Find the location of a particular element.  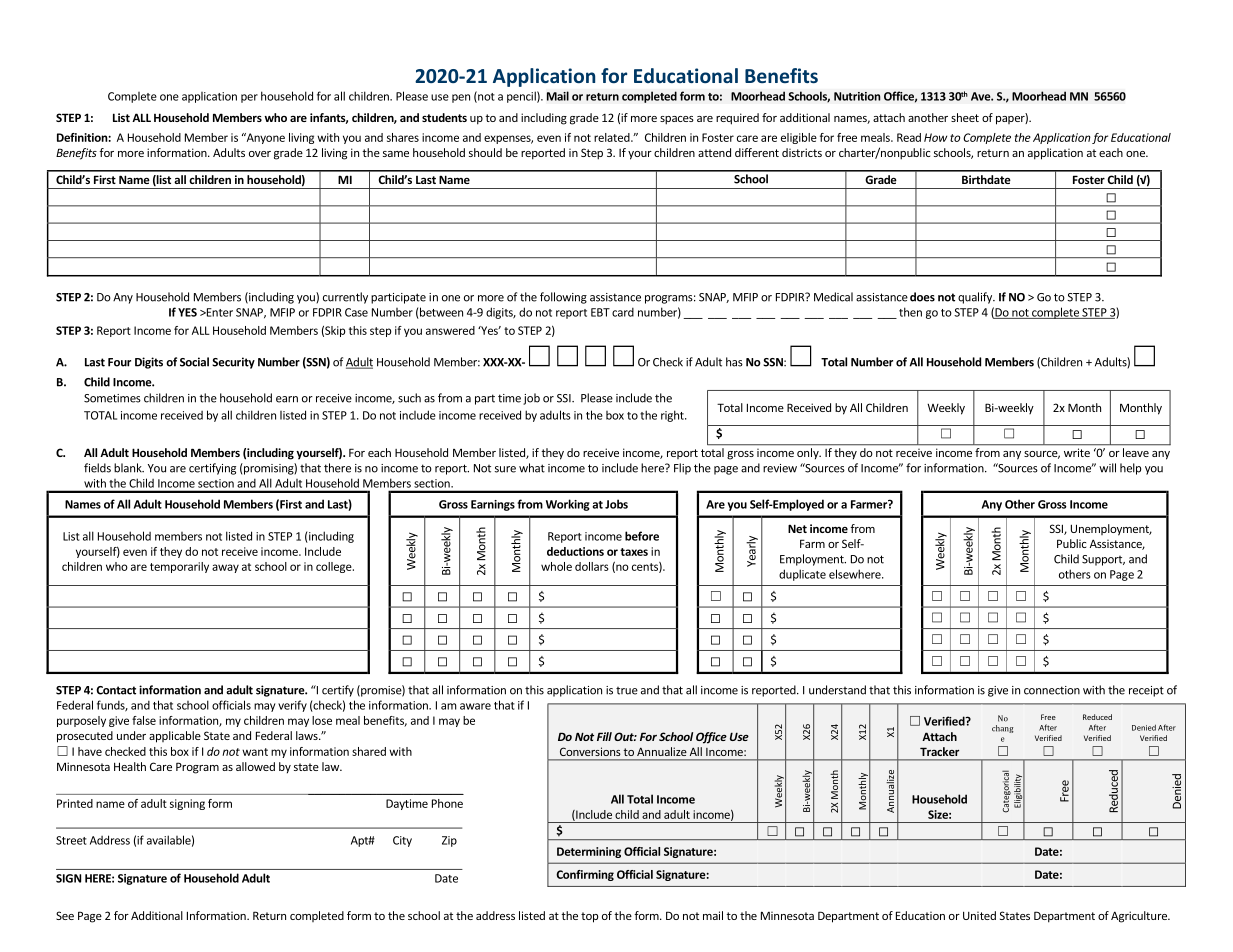

See is located at coordinates (65, 915).
